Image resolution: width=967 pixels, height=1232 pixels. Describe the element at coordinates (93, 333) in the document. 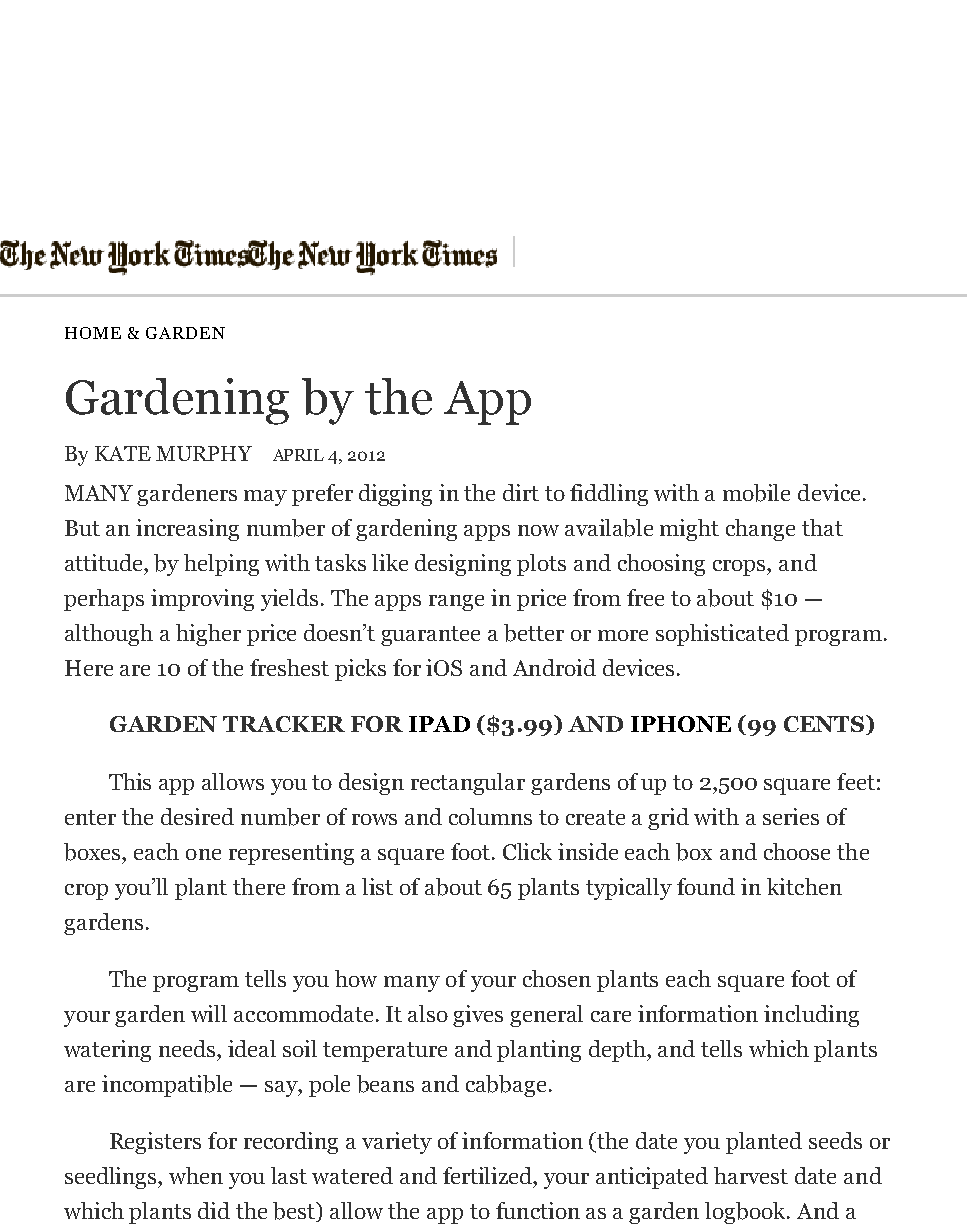

I see `HOME` at that location.
